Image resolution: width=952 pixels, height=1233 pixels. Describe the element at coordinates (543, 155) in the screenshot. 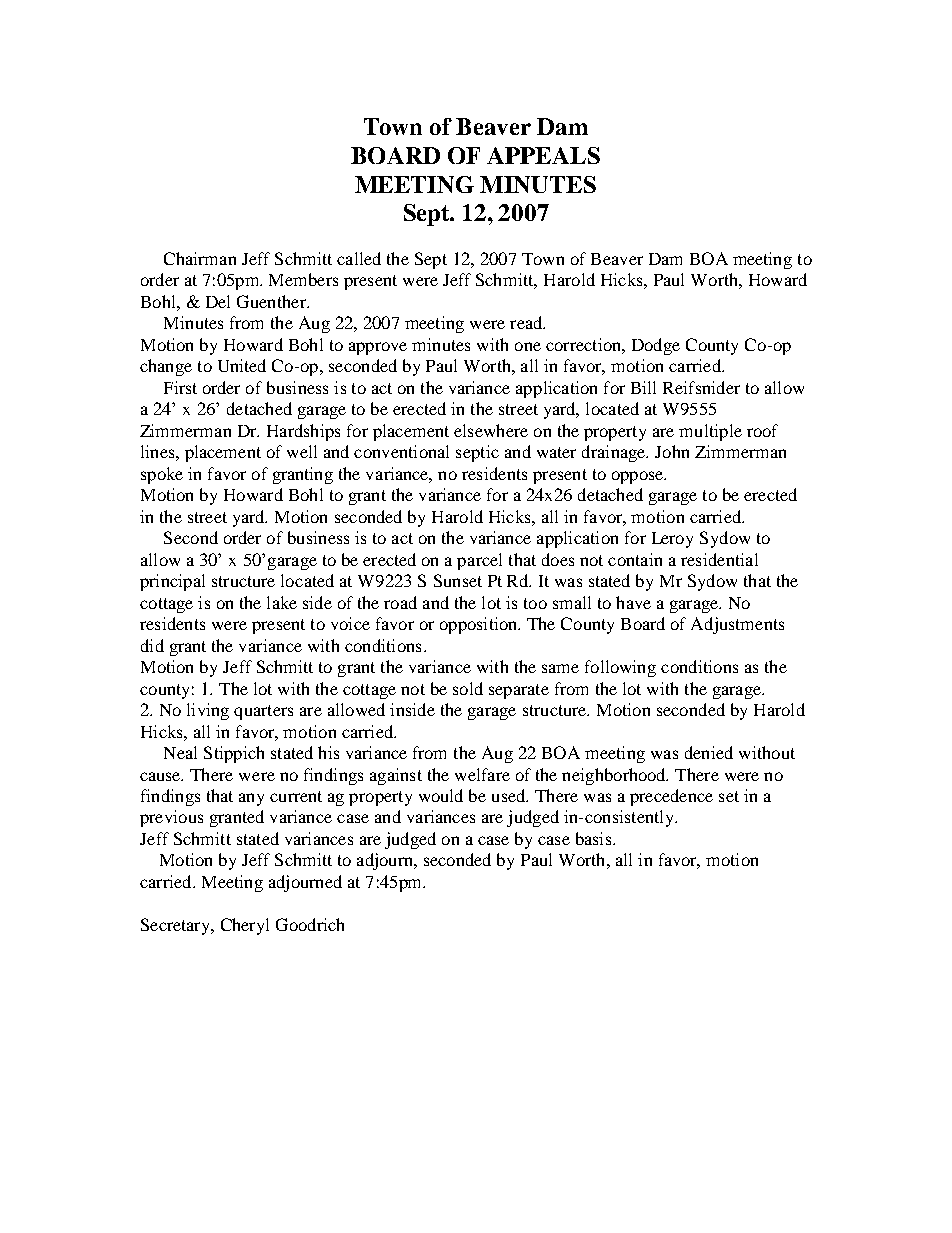

I see `APPEALS` at that location.
